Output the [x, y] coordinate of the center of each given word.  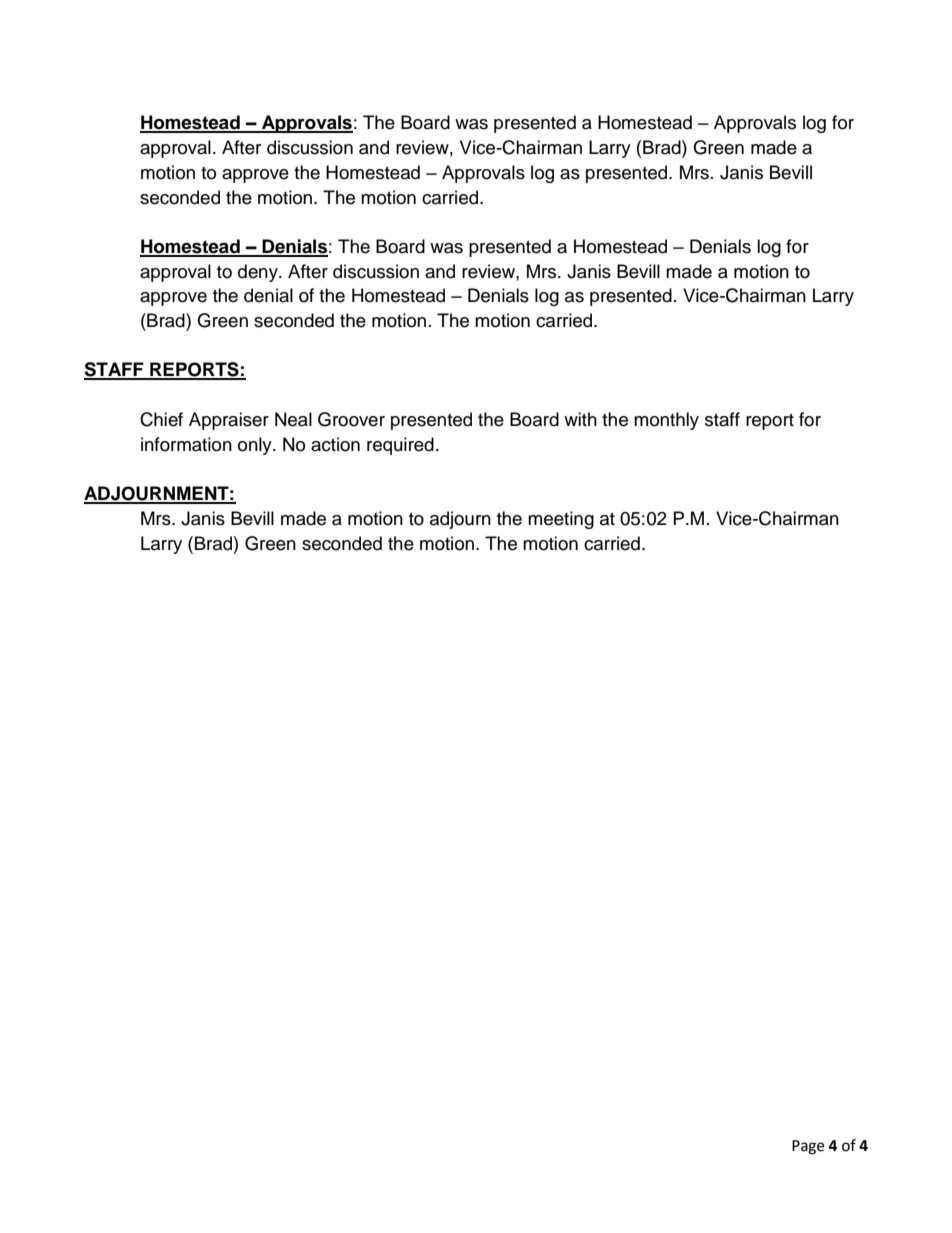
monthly [666, 421]
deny [259, 273]
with [580, 419]
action [335, 444]
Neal [293, 419]
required [400, 446]
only [256, 446]
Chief [161, 419]
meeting [561, 520]
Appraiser [229, 421]
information [186, 444]
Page [808, 1147]
